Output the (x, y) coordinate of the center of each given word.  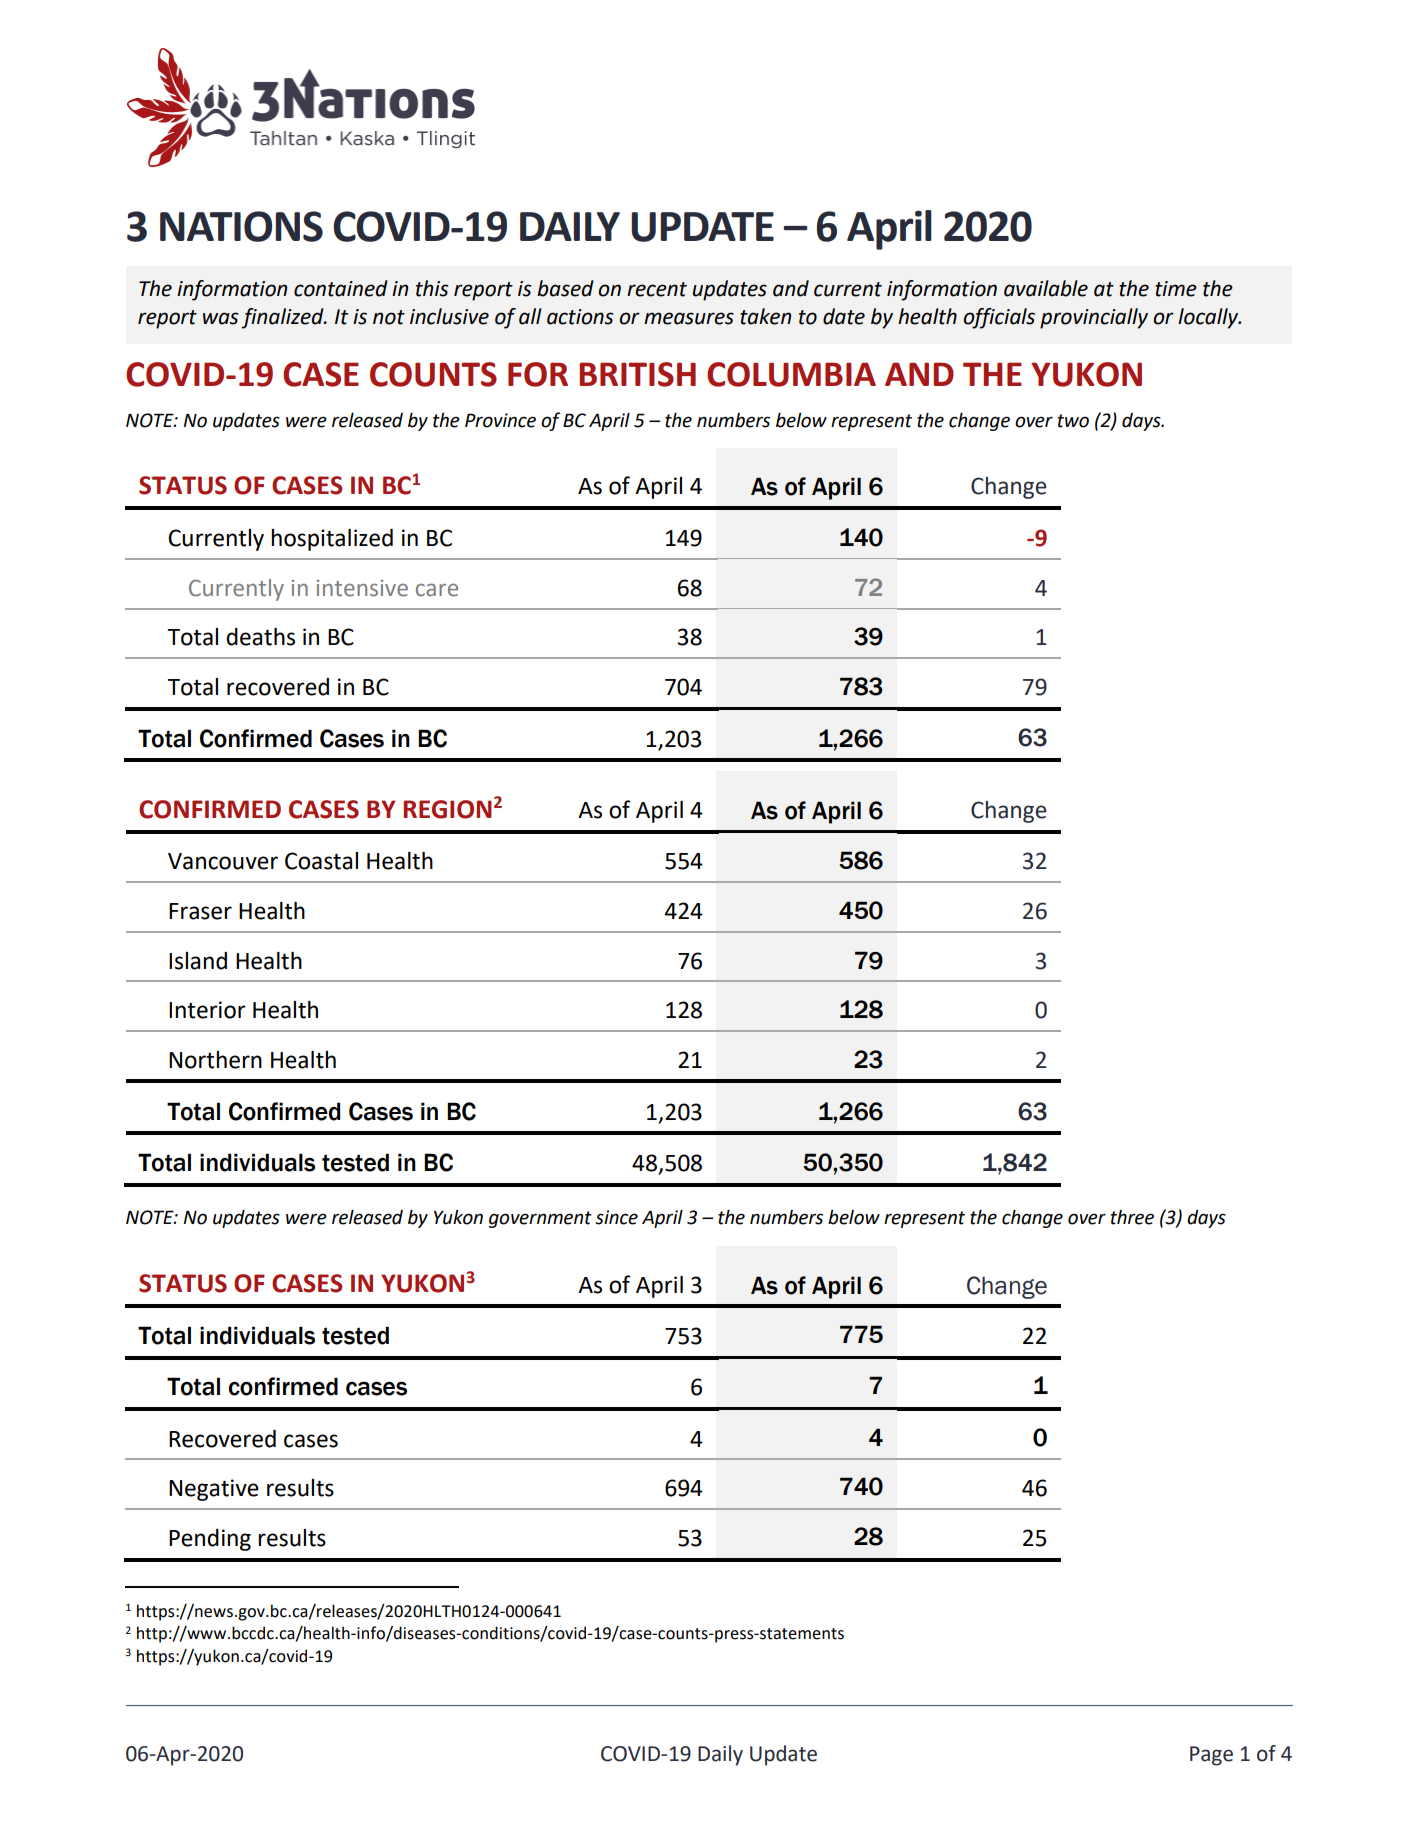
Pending (210, 1540)
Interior (207, 1010)
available (1046, 288)
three (1132, 1217)
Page (1211, 1756)
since (616, 1217)
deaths (260, 637)
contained (341, 288)
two (1073, 421)
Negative (214, 1490)
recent (657, 289)
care (437, 590)
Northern (215, 1060)
